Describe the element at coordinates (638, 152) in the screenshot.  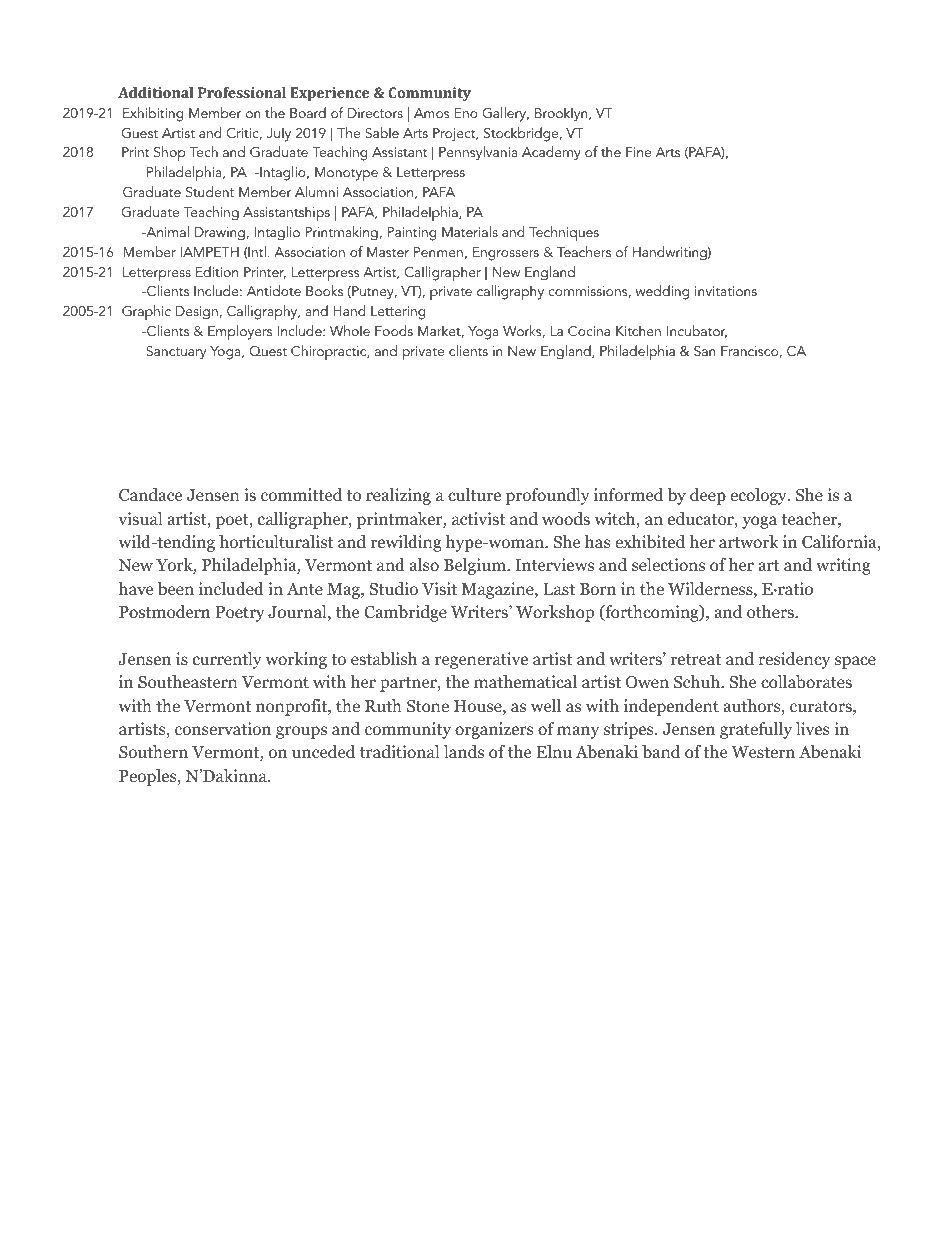
I see `Fine` at that location.
